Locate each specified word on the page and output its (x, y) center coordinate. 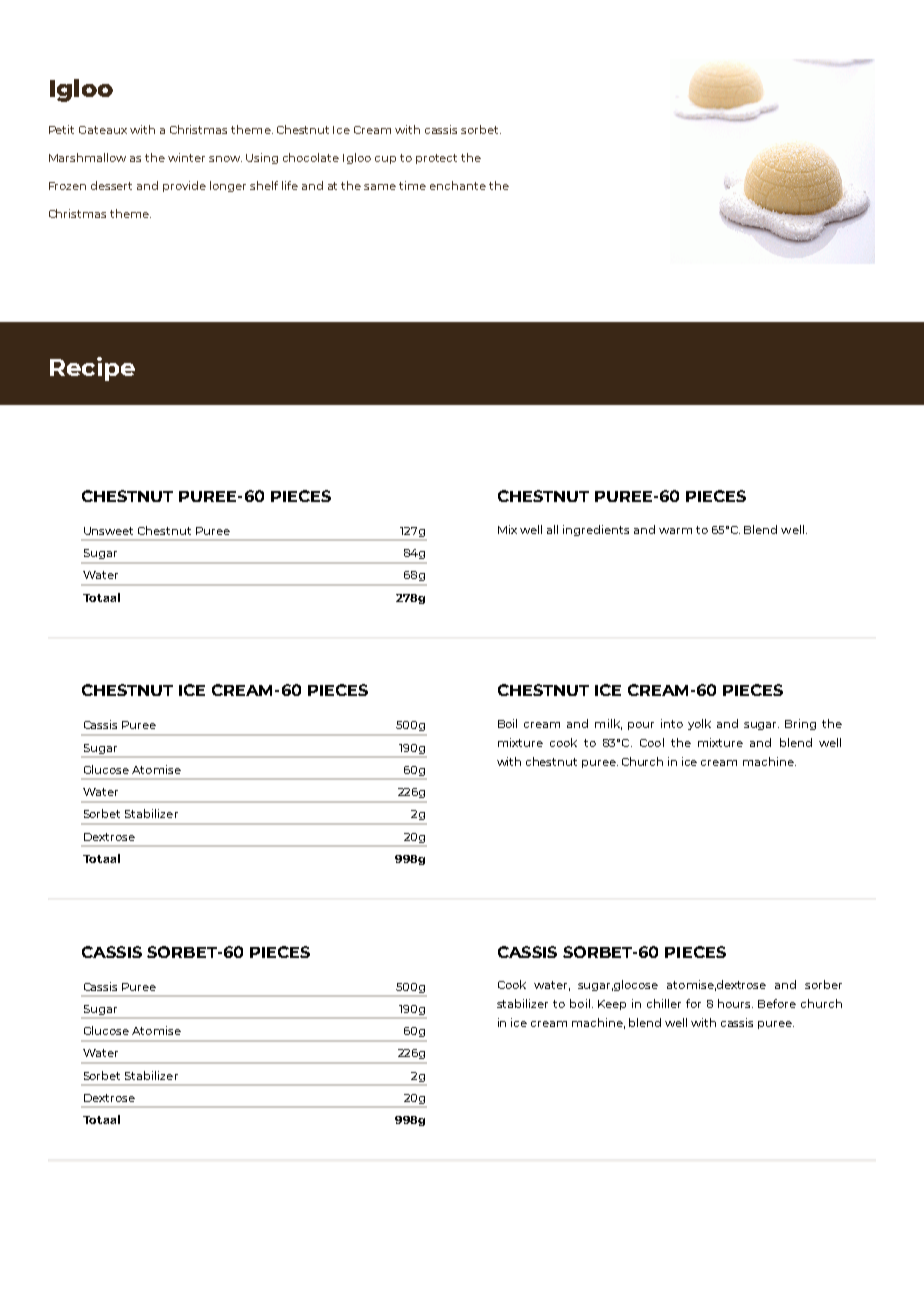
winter (186, 157)
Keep (612, 1005)
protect (436, 159)
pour (641, 726)
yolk (699, 724)
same (380, 187)
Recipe (92, 369)
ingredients (596, 530)
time (412, 185)
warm (675, 531)
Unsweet (108, 531)
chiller (664, 1003)
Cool (652, 742)
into (672, 723)
